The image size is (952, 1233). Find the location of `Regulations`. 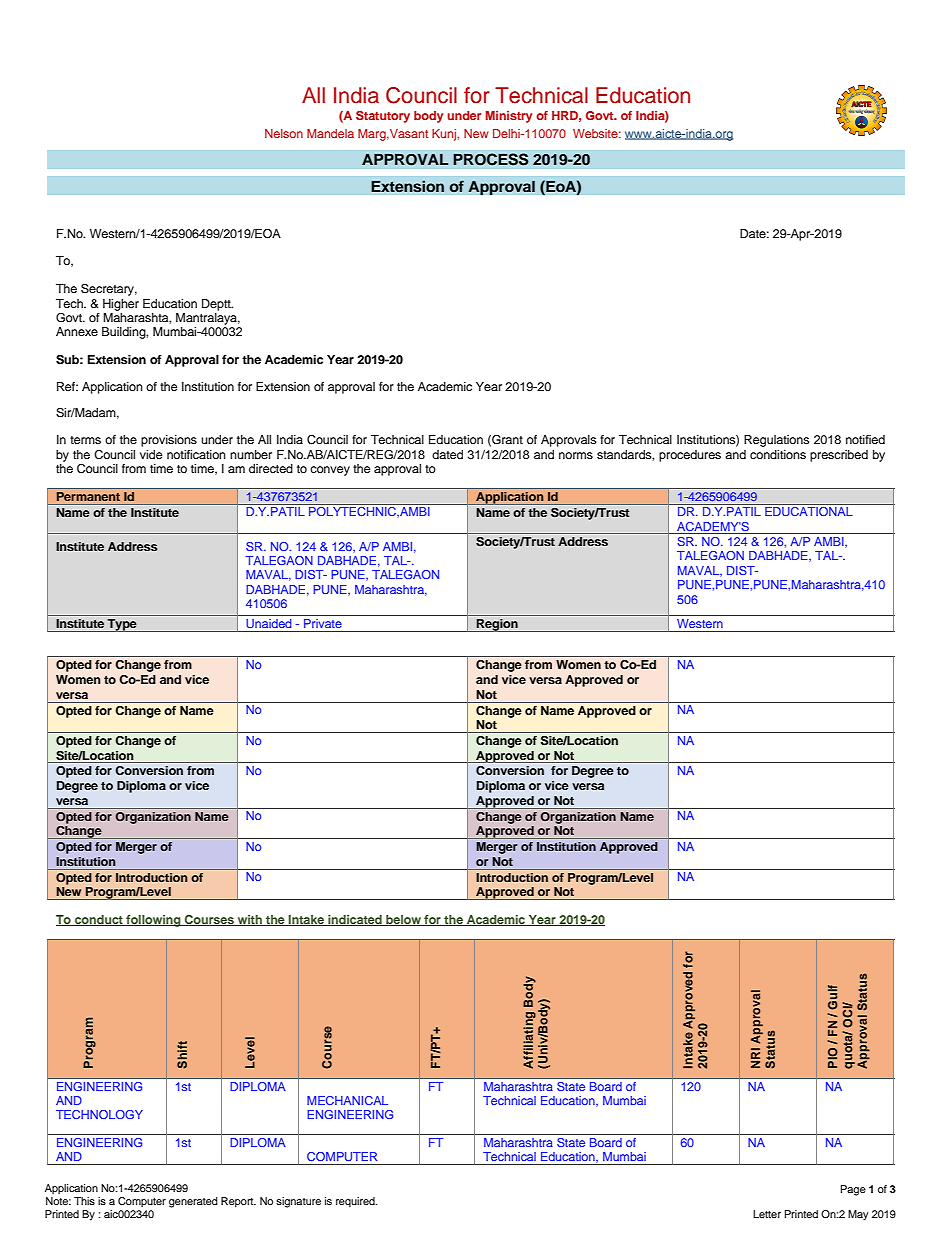

Regulations is located at coordinates (776, 441).
